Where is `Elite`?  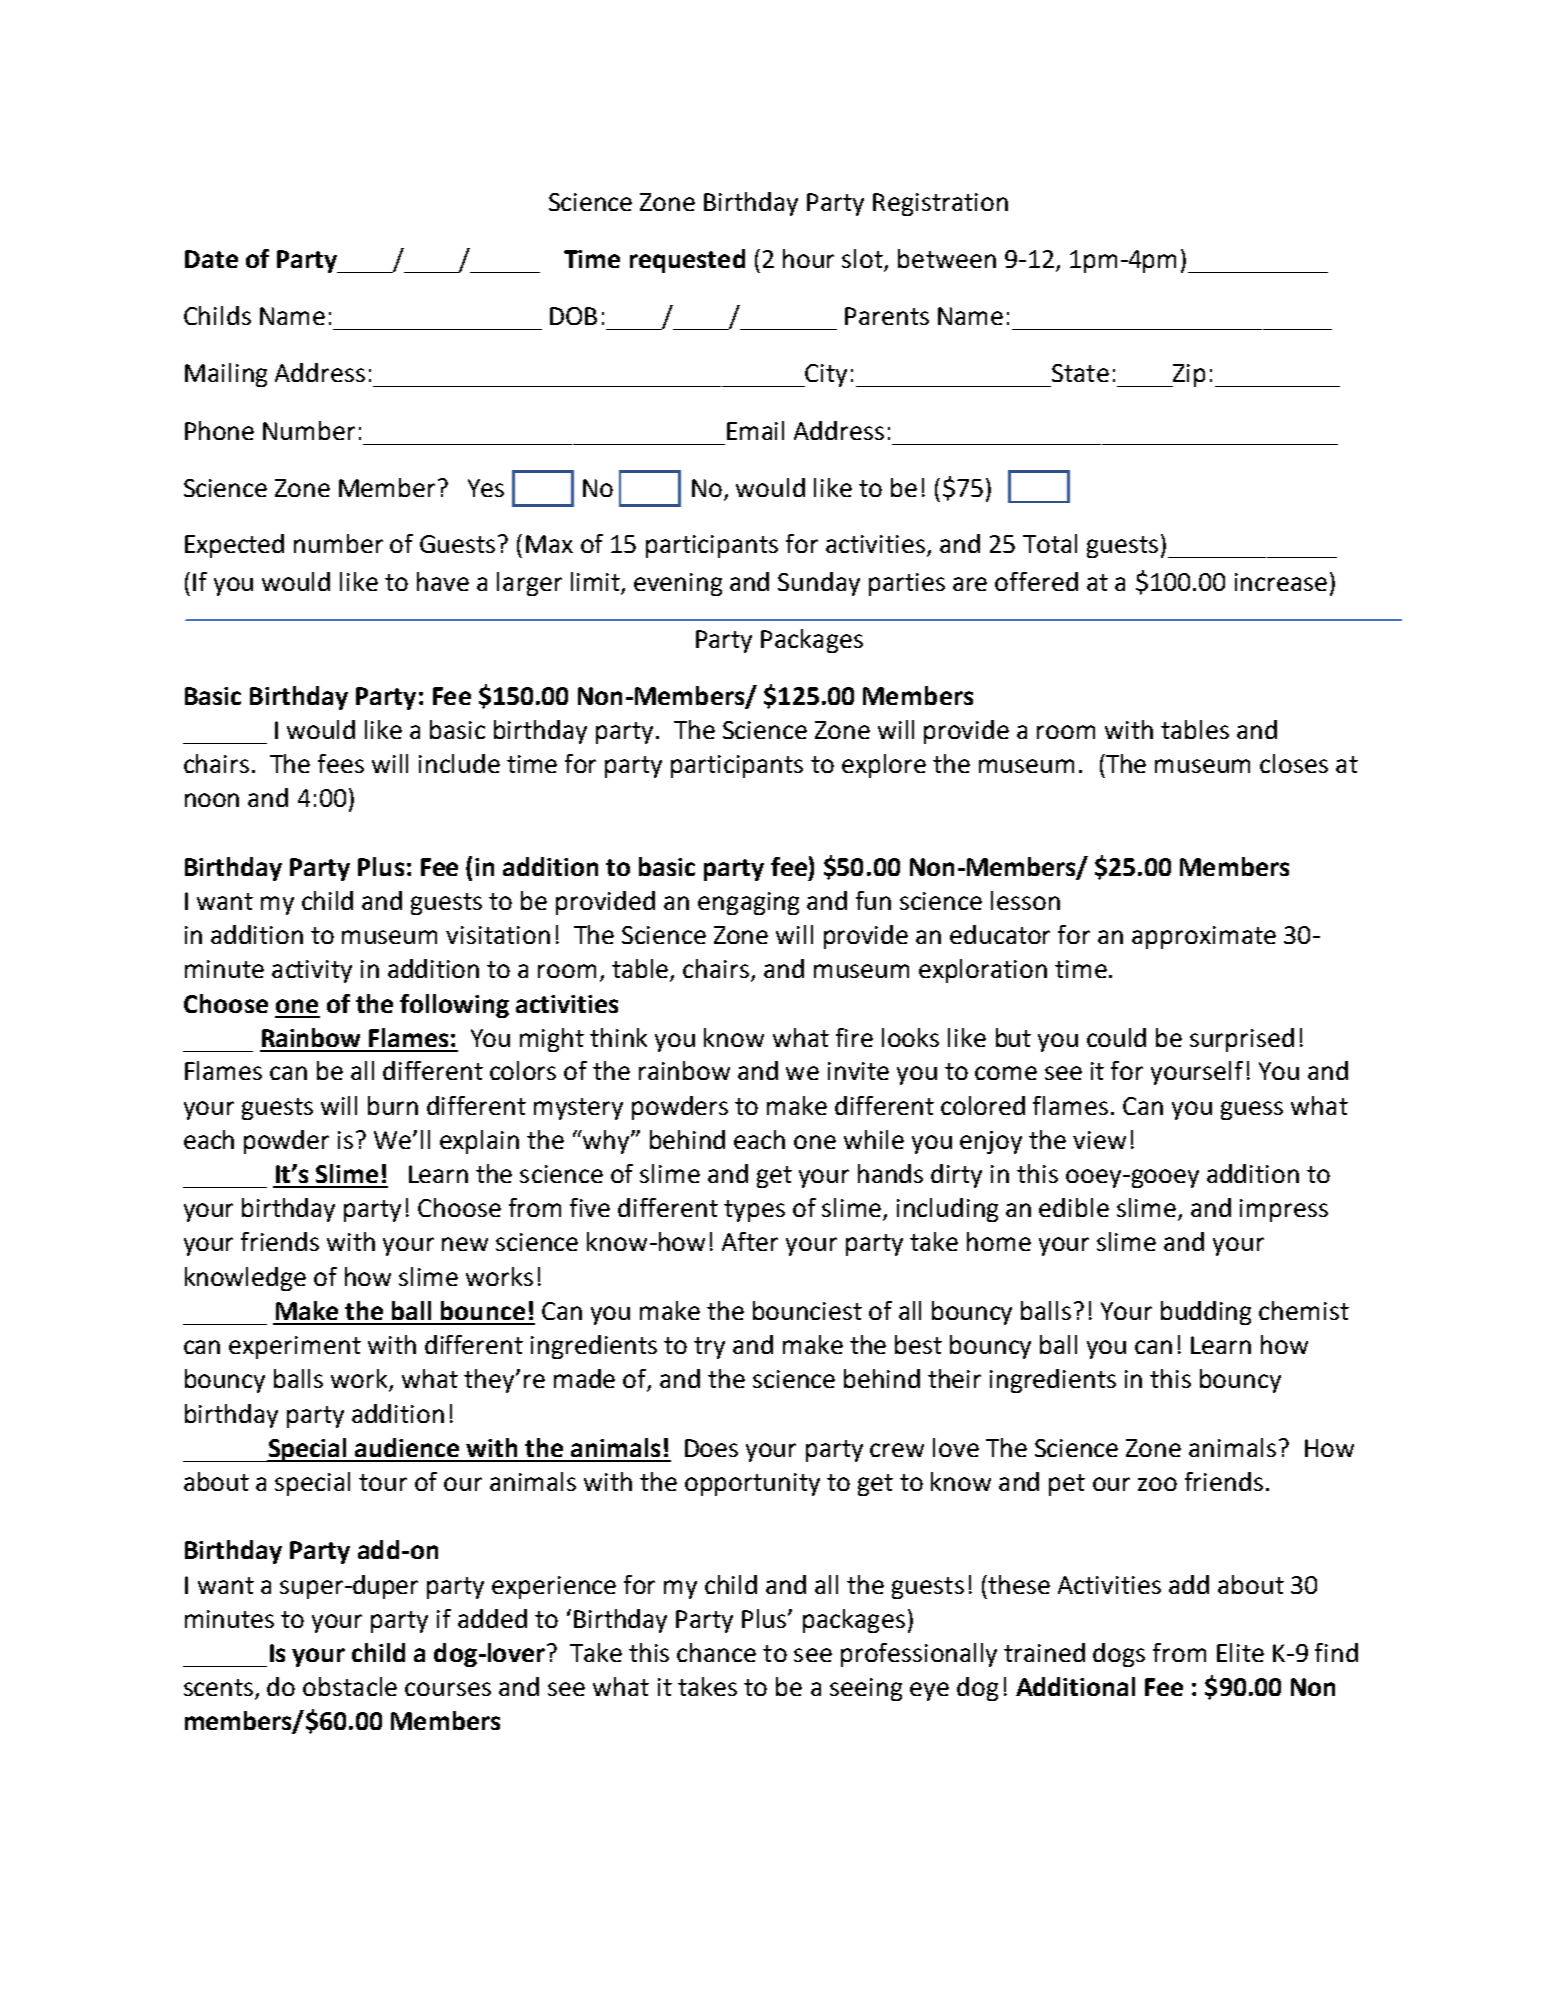 Elite is located at coordinates (1240, 1652).
